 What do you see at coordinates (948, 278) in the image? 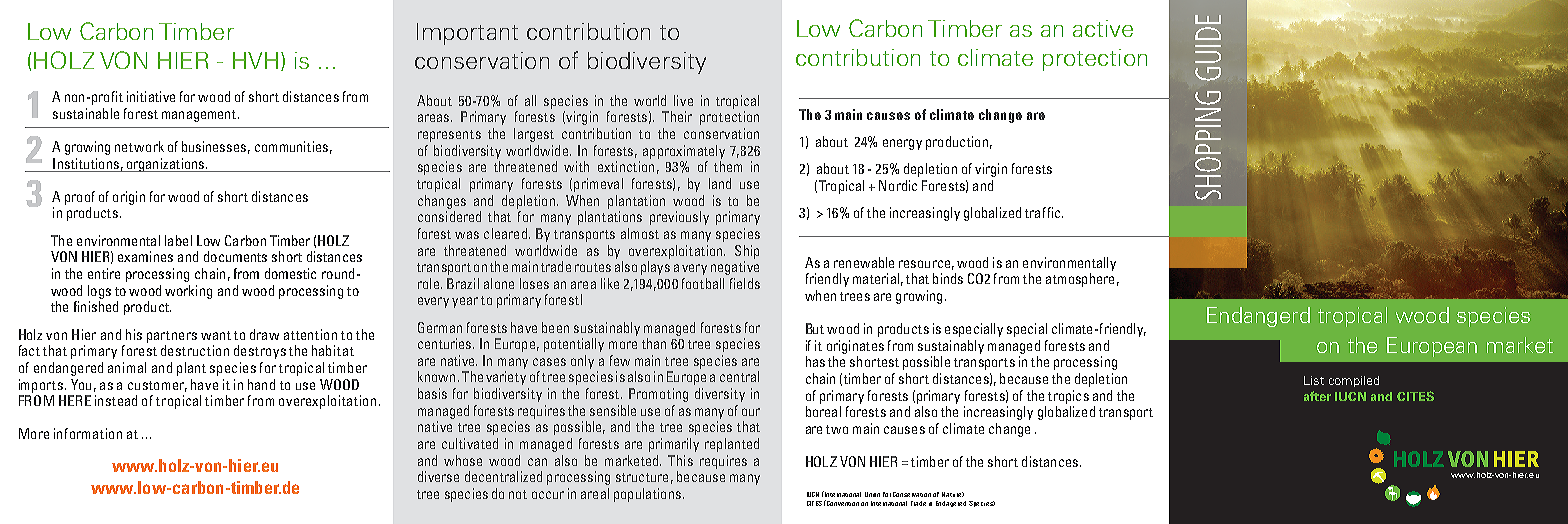
I see `binds` at bounding box center [948, 278].
